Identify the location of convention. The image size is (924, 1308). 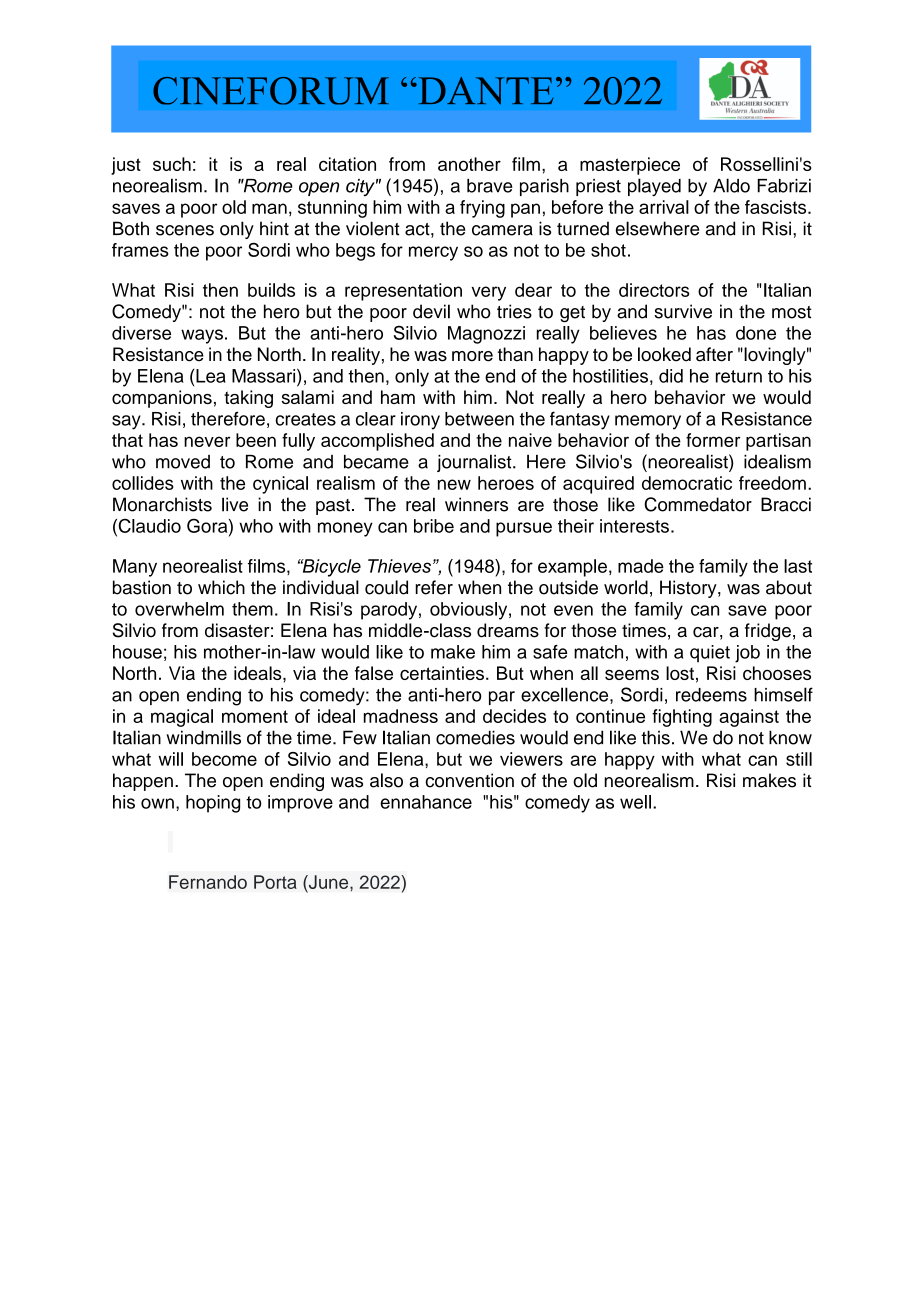
(469, 780).
